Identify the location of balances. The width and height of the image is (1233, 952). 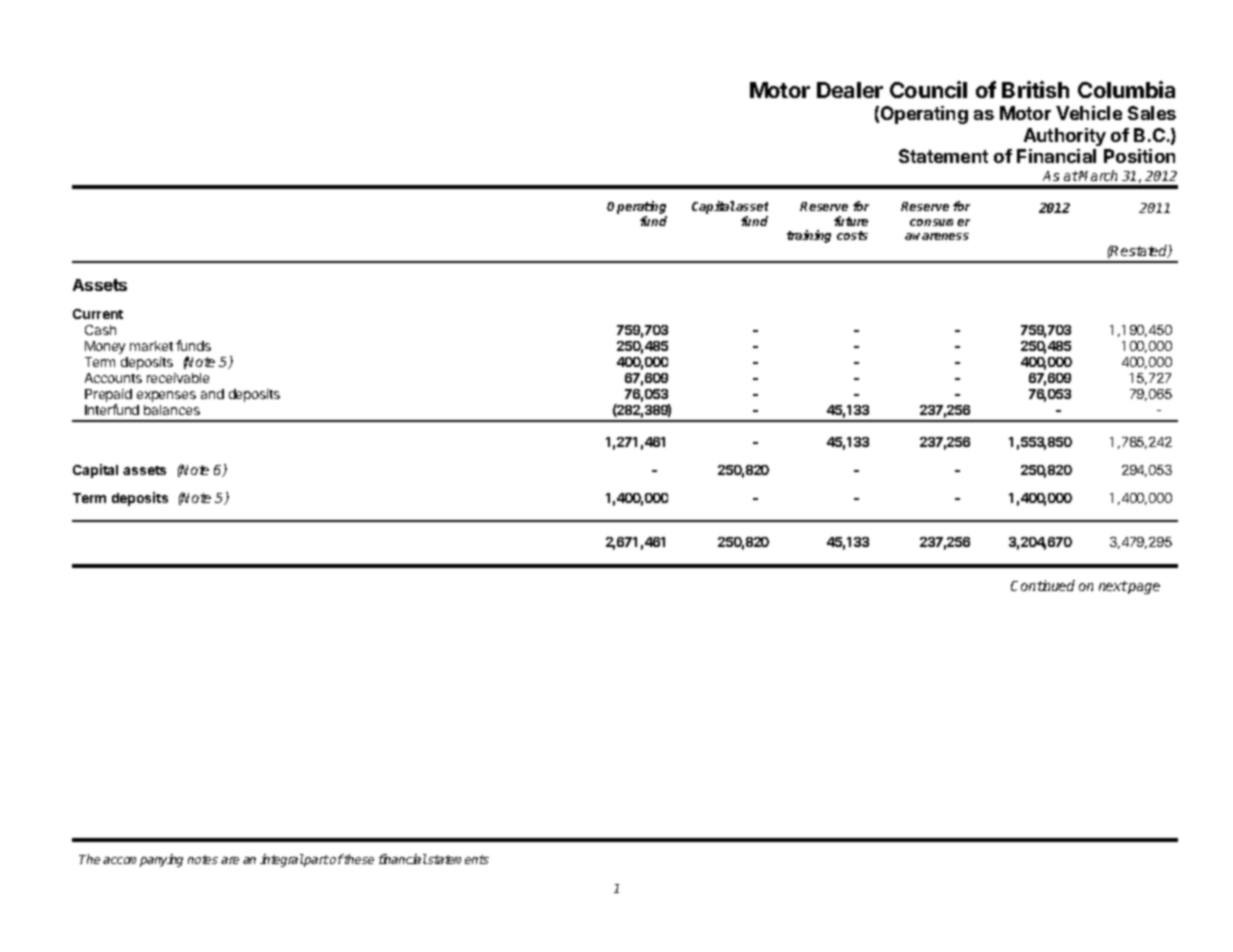
(172, 410).
